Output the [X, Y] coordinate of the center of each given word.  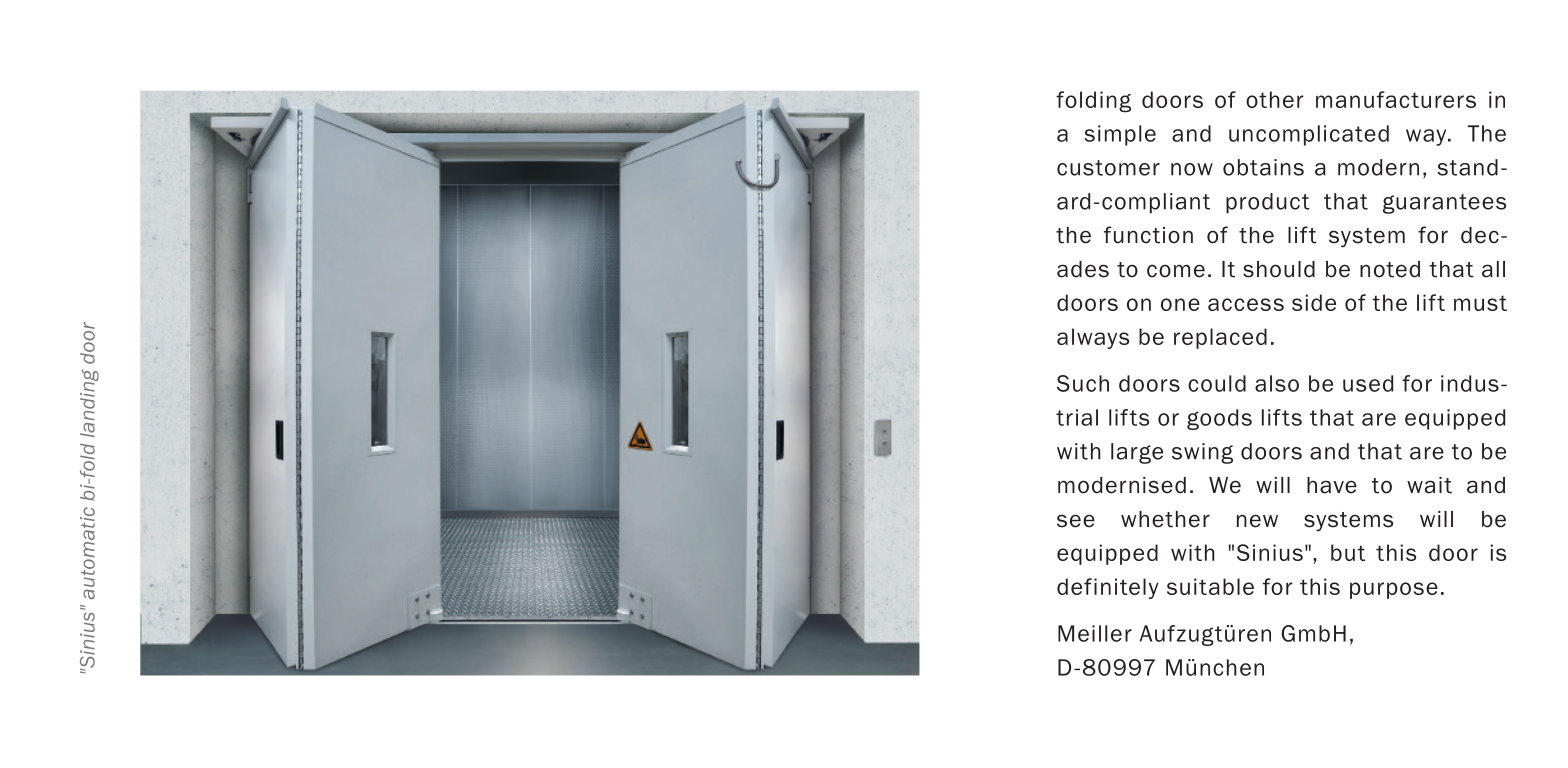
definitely [1108, 588]
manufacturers [1396, 99]
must [1480, 303]
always [1093, 338]
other [1275, 99]
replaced [1220, 338]
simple [1120, 135]
